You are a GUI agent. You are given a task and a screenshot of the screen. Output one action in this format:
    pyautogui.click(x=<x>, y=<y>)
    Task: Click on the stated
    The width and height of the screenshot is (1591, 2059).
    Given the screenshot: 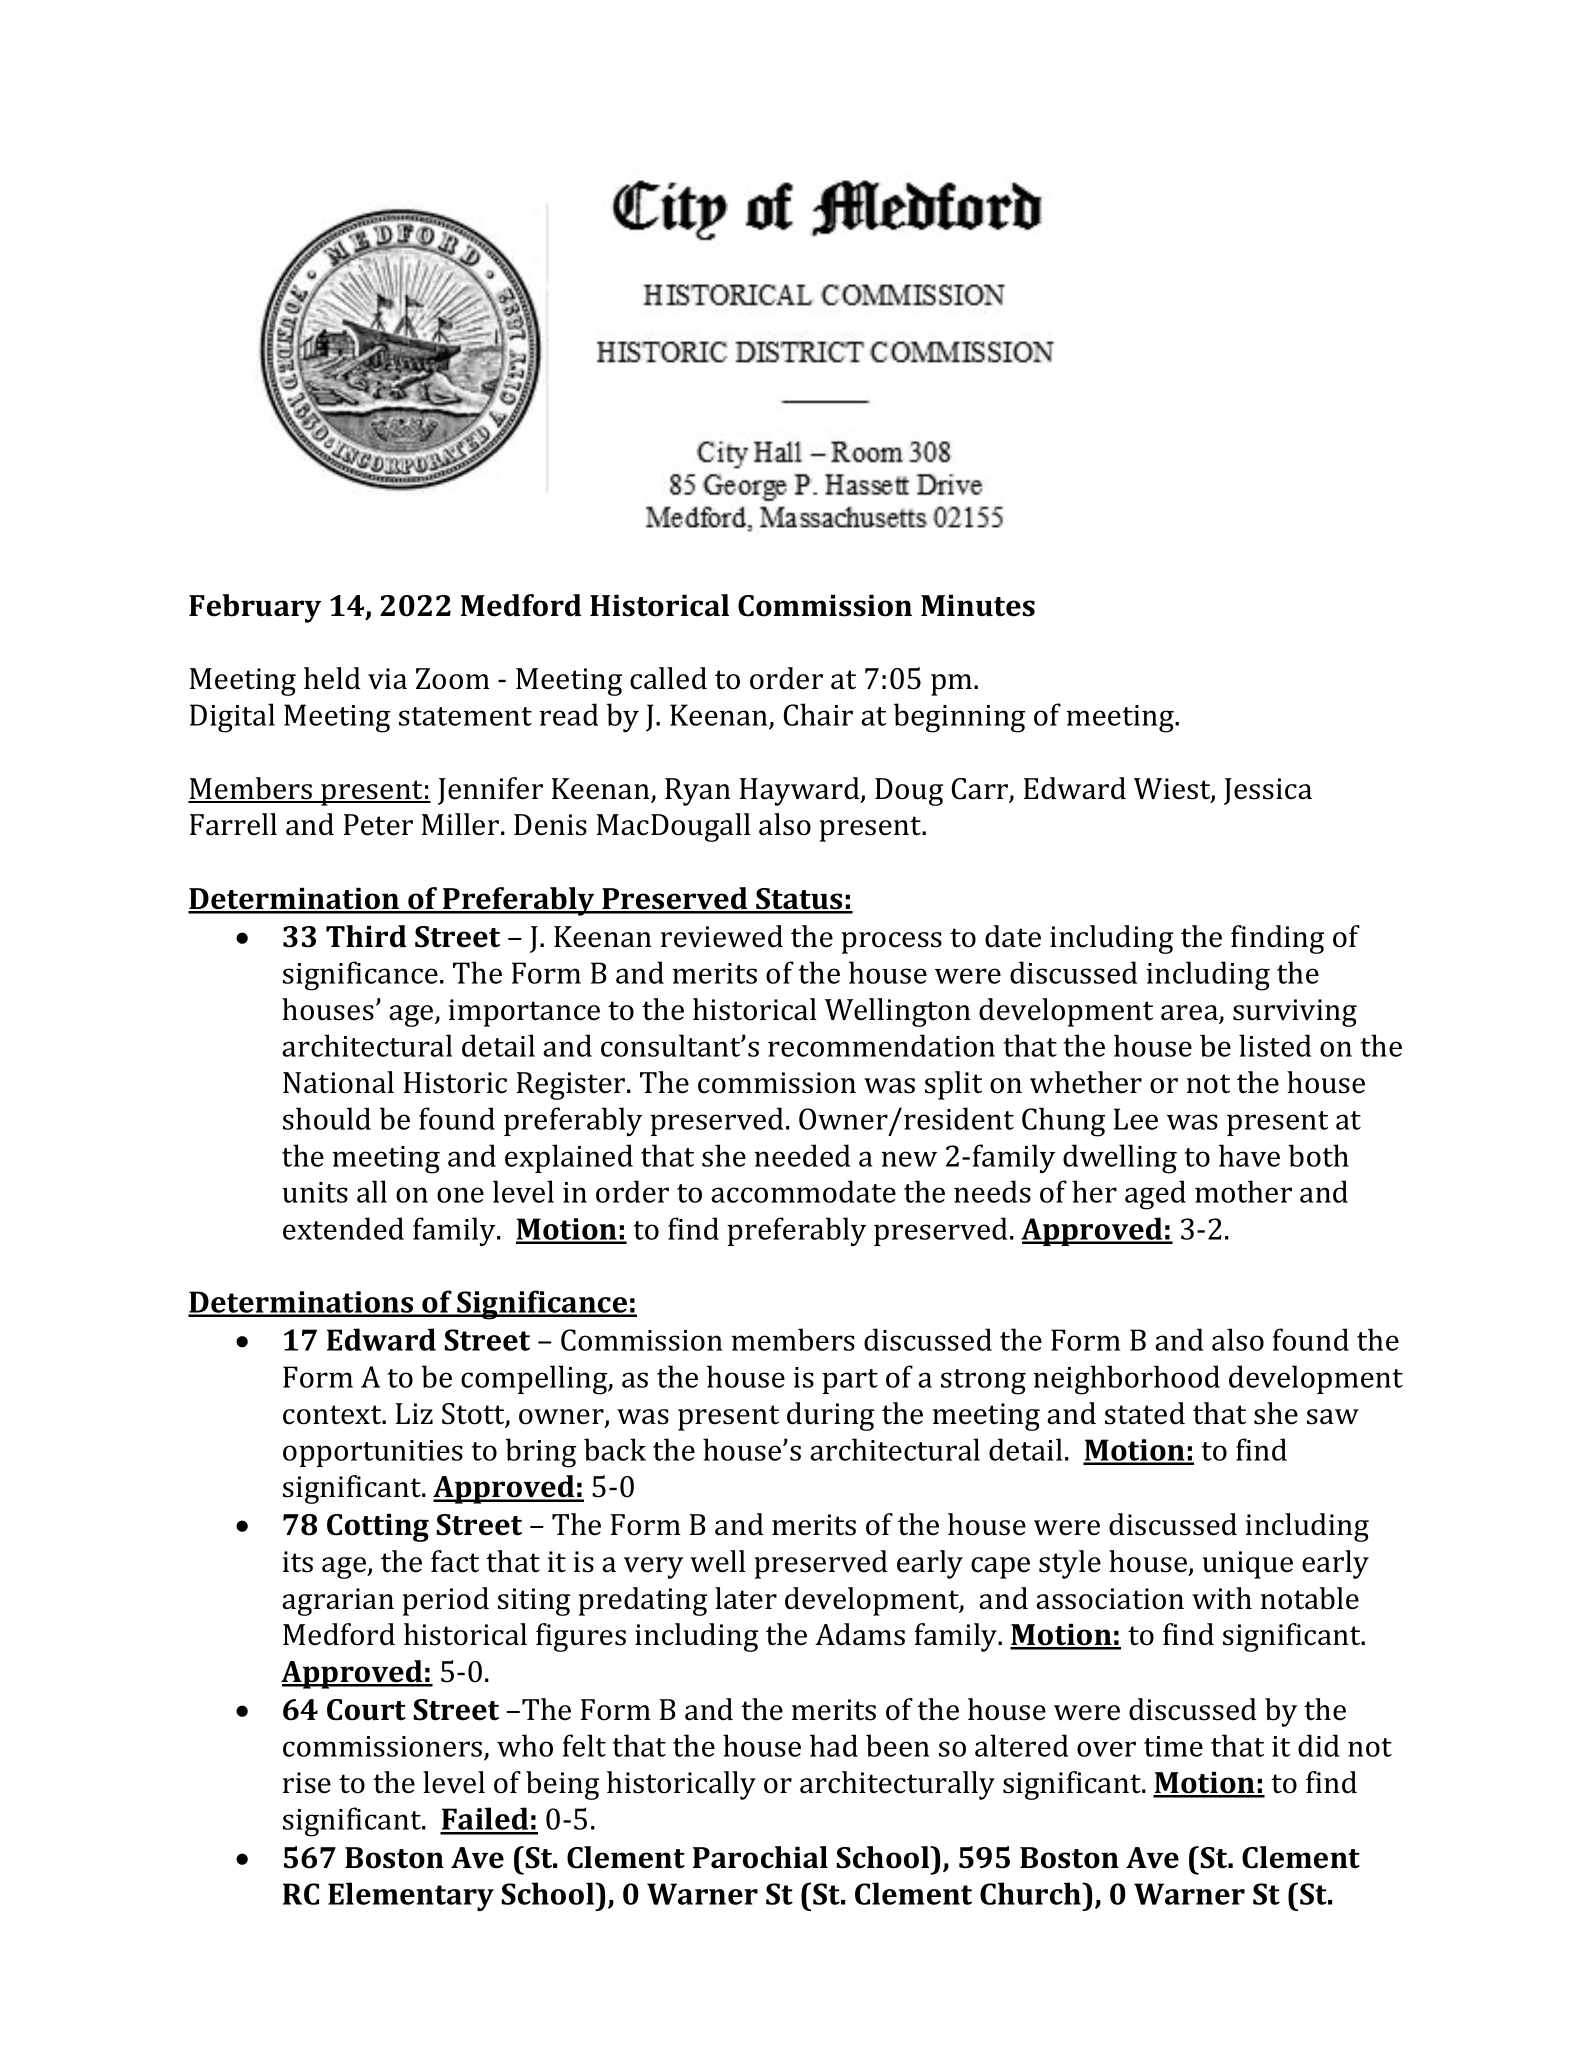 What is the action you would take?
    pyautogui.click(x=1145, y=1413)
